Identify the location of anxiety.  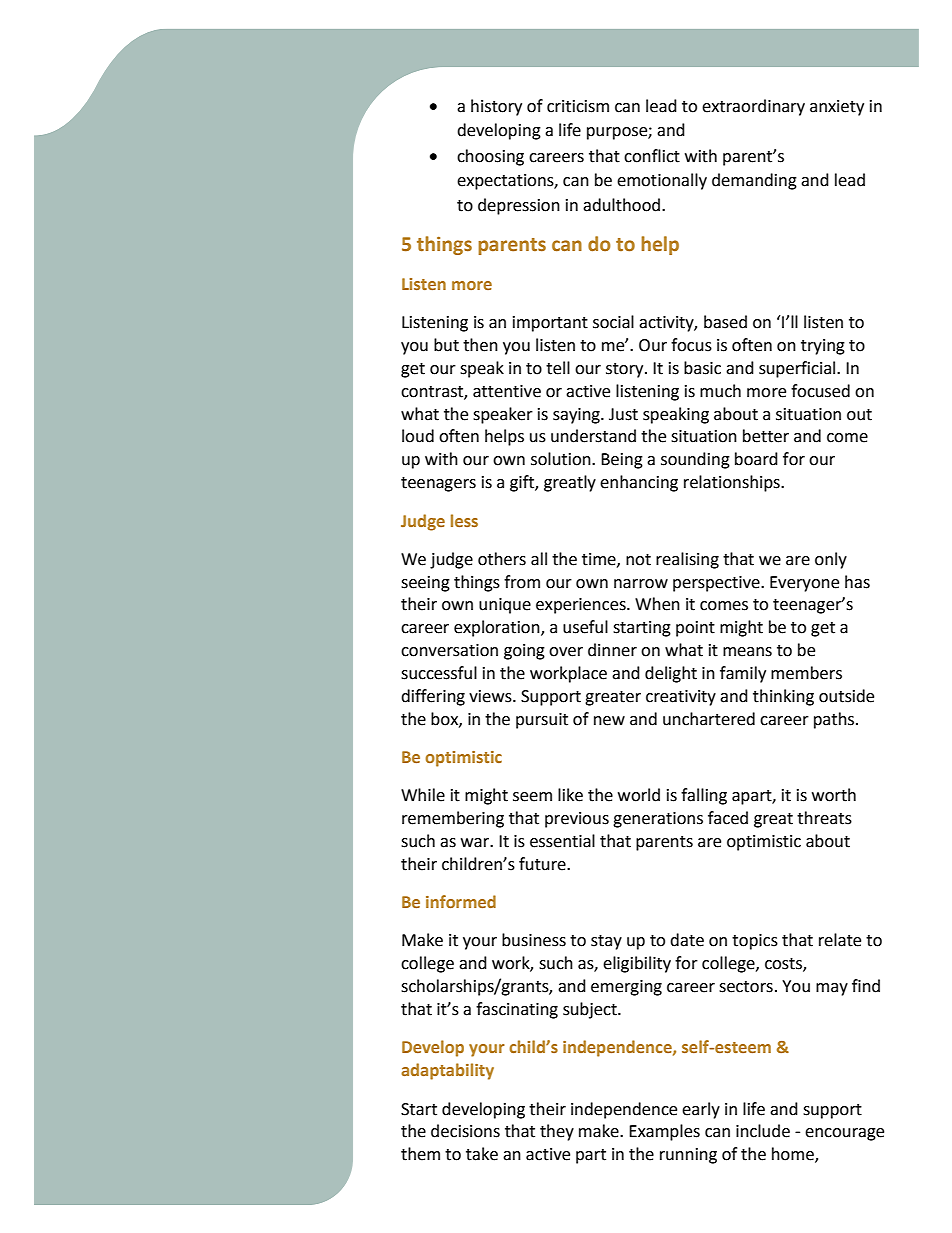
(837, 108).
